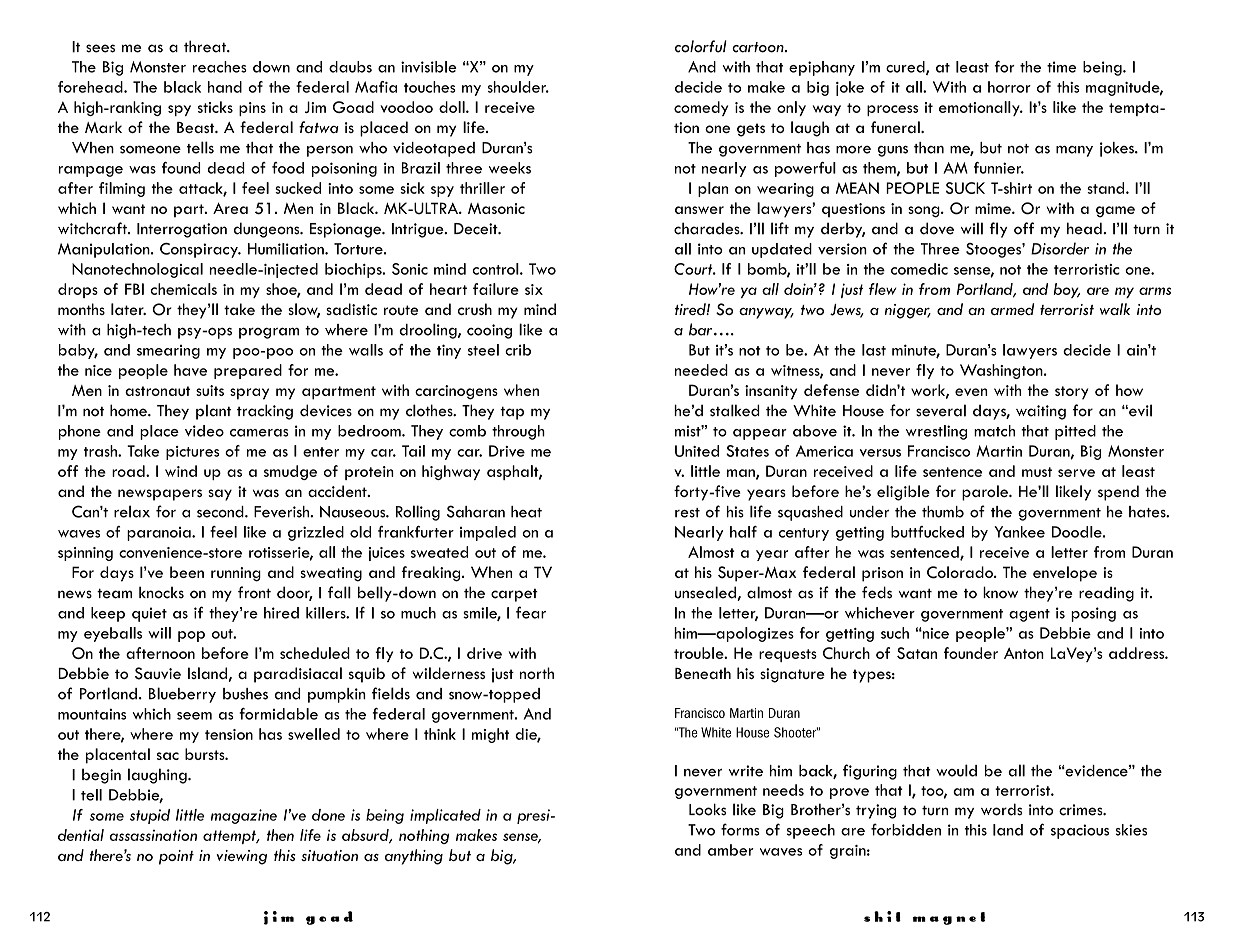 This screenshot has width=1233, height=952. What do you see at coordinates (1080, 831) in the screenshot?
I see `spacious` at bounding box center [1080, 831].
